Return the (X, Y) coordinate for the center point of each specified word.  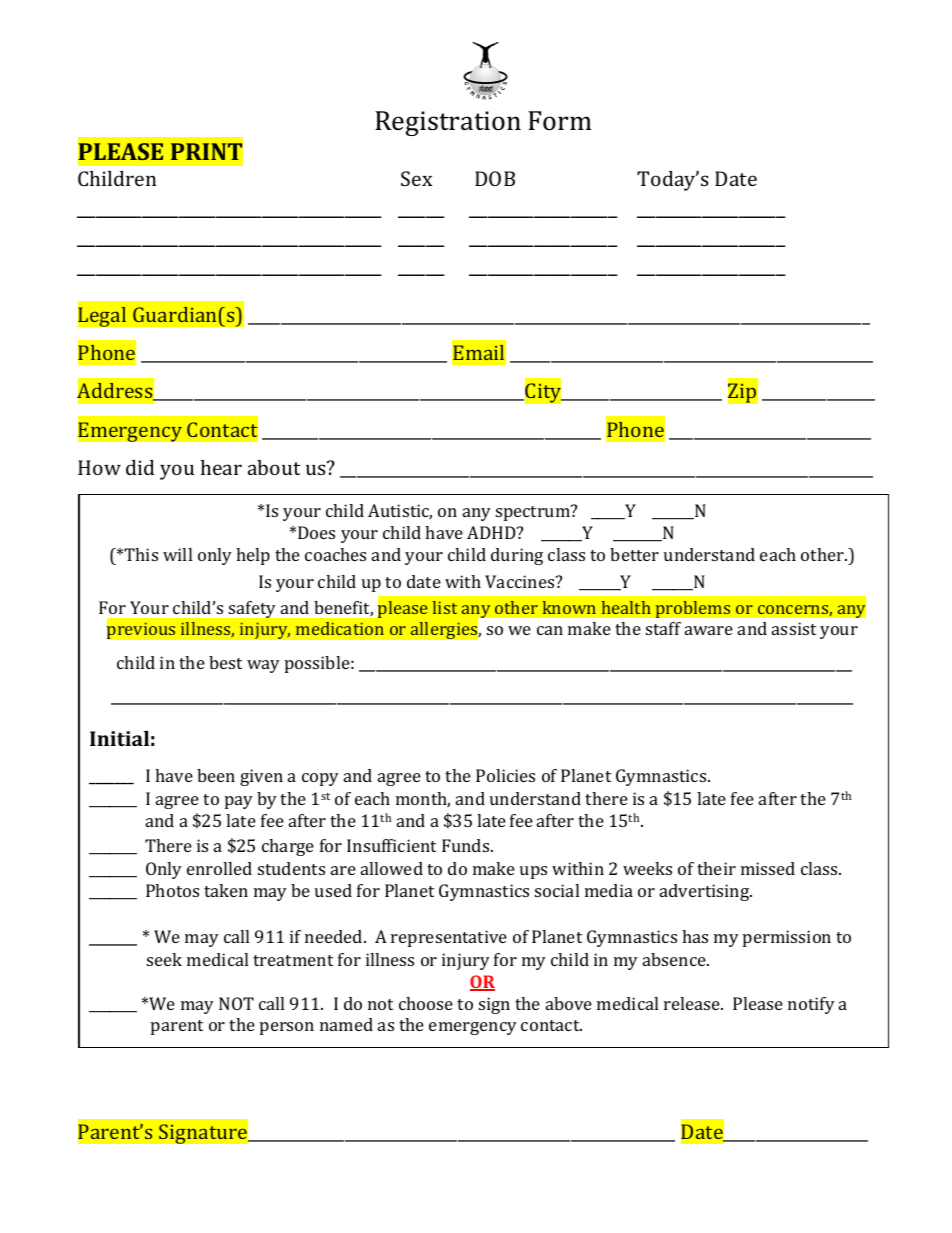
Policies (505, 775)
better (634, 554)
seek (164, 959)
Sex (416, 178)
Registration (448, 123)
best (225, 662)
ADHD (492, 532)
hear (221, 467)
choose (426, 1003)
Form (560, 120)
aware (709, 630)
